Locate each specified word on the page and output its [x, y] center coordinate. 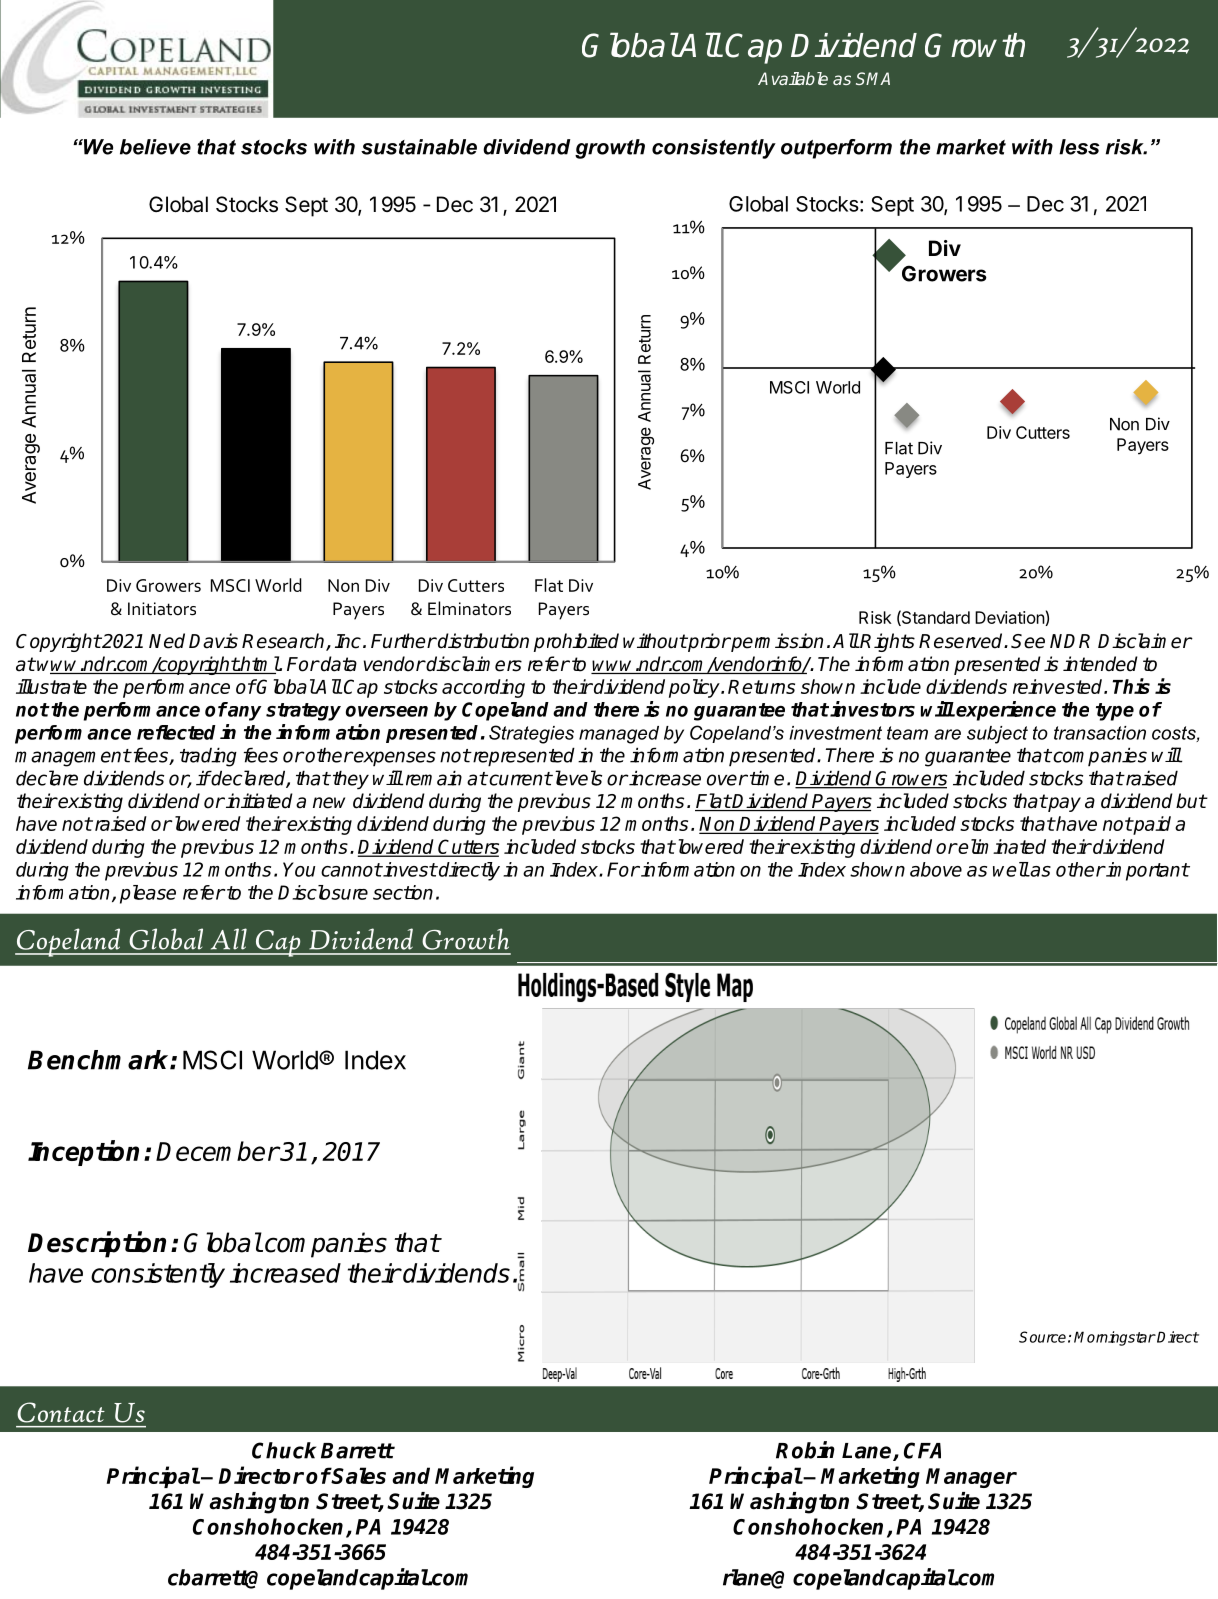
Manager [971, 1478]
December [217, 1151]
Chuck [284, 1450]
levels [577, 778]
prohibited [576, 642]
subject [997, 735]
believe [155, 147]
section [403, 892]
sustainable [419, 147]
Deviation [1010, 618]
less [1079, 147]
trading [208, 757]
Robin [805, 1450]
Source [1042, 1337]
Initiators [162, 609]
